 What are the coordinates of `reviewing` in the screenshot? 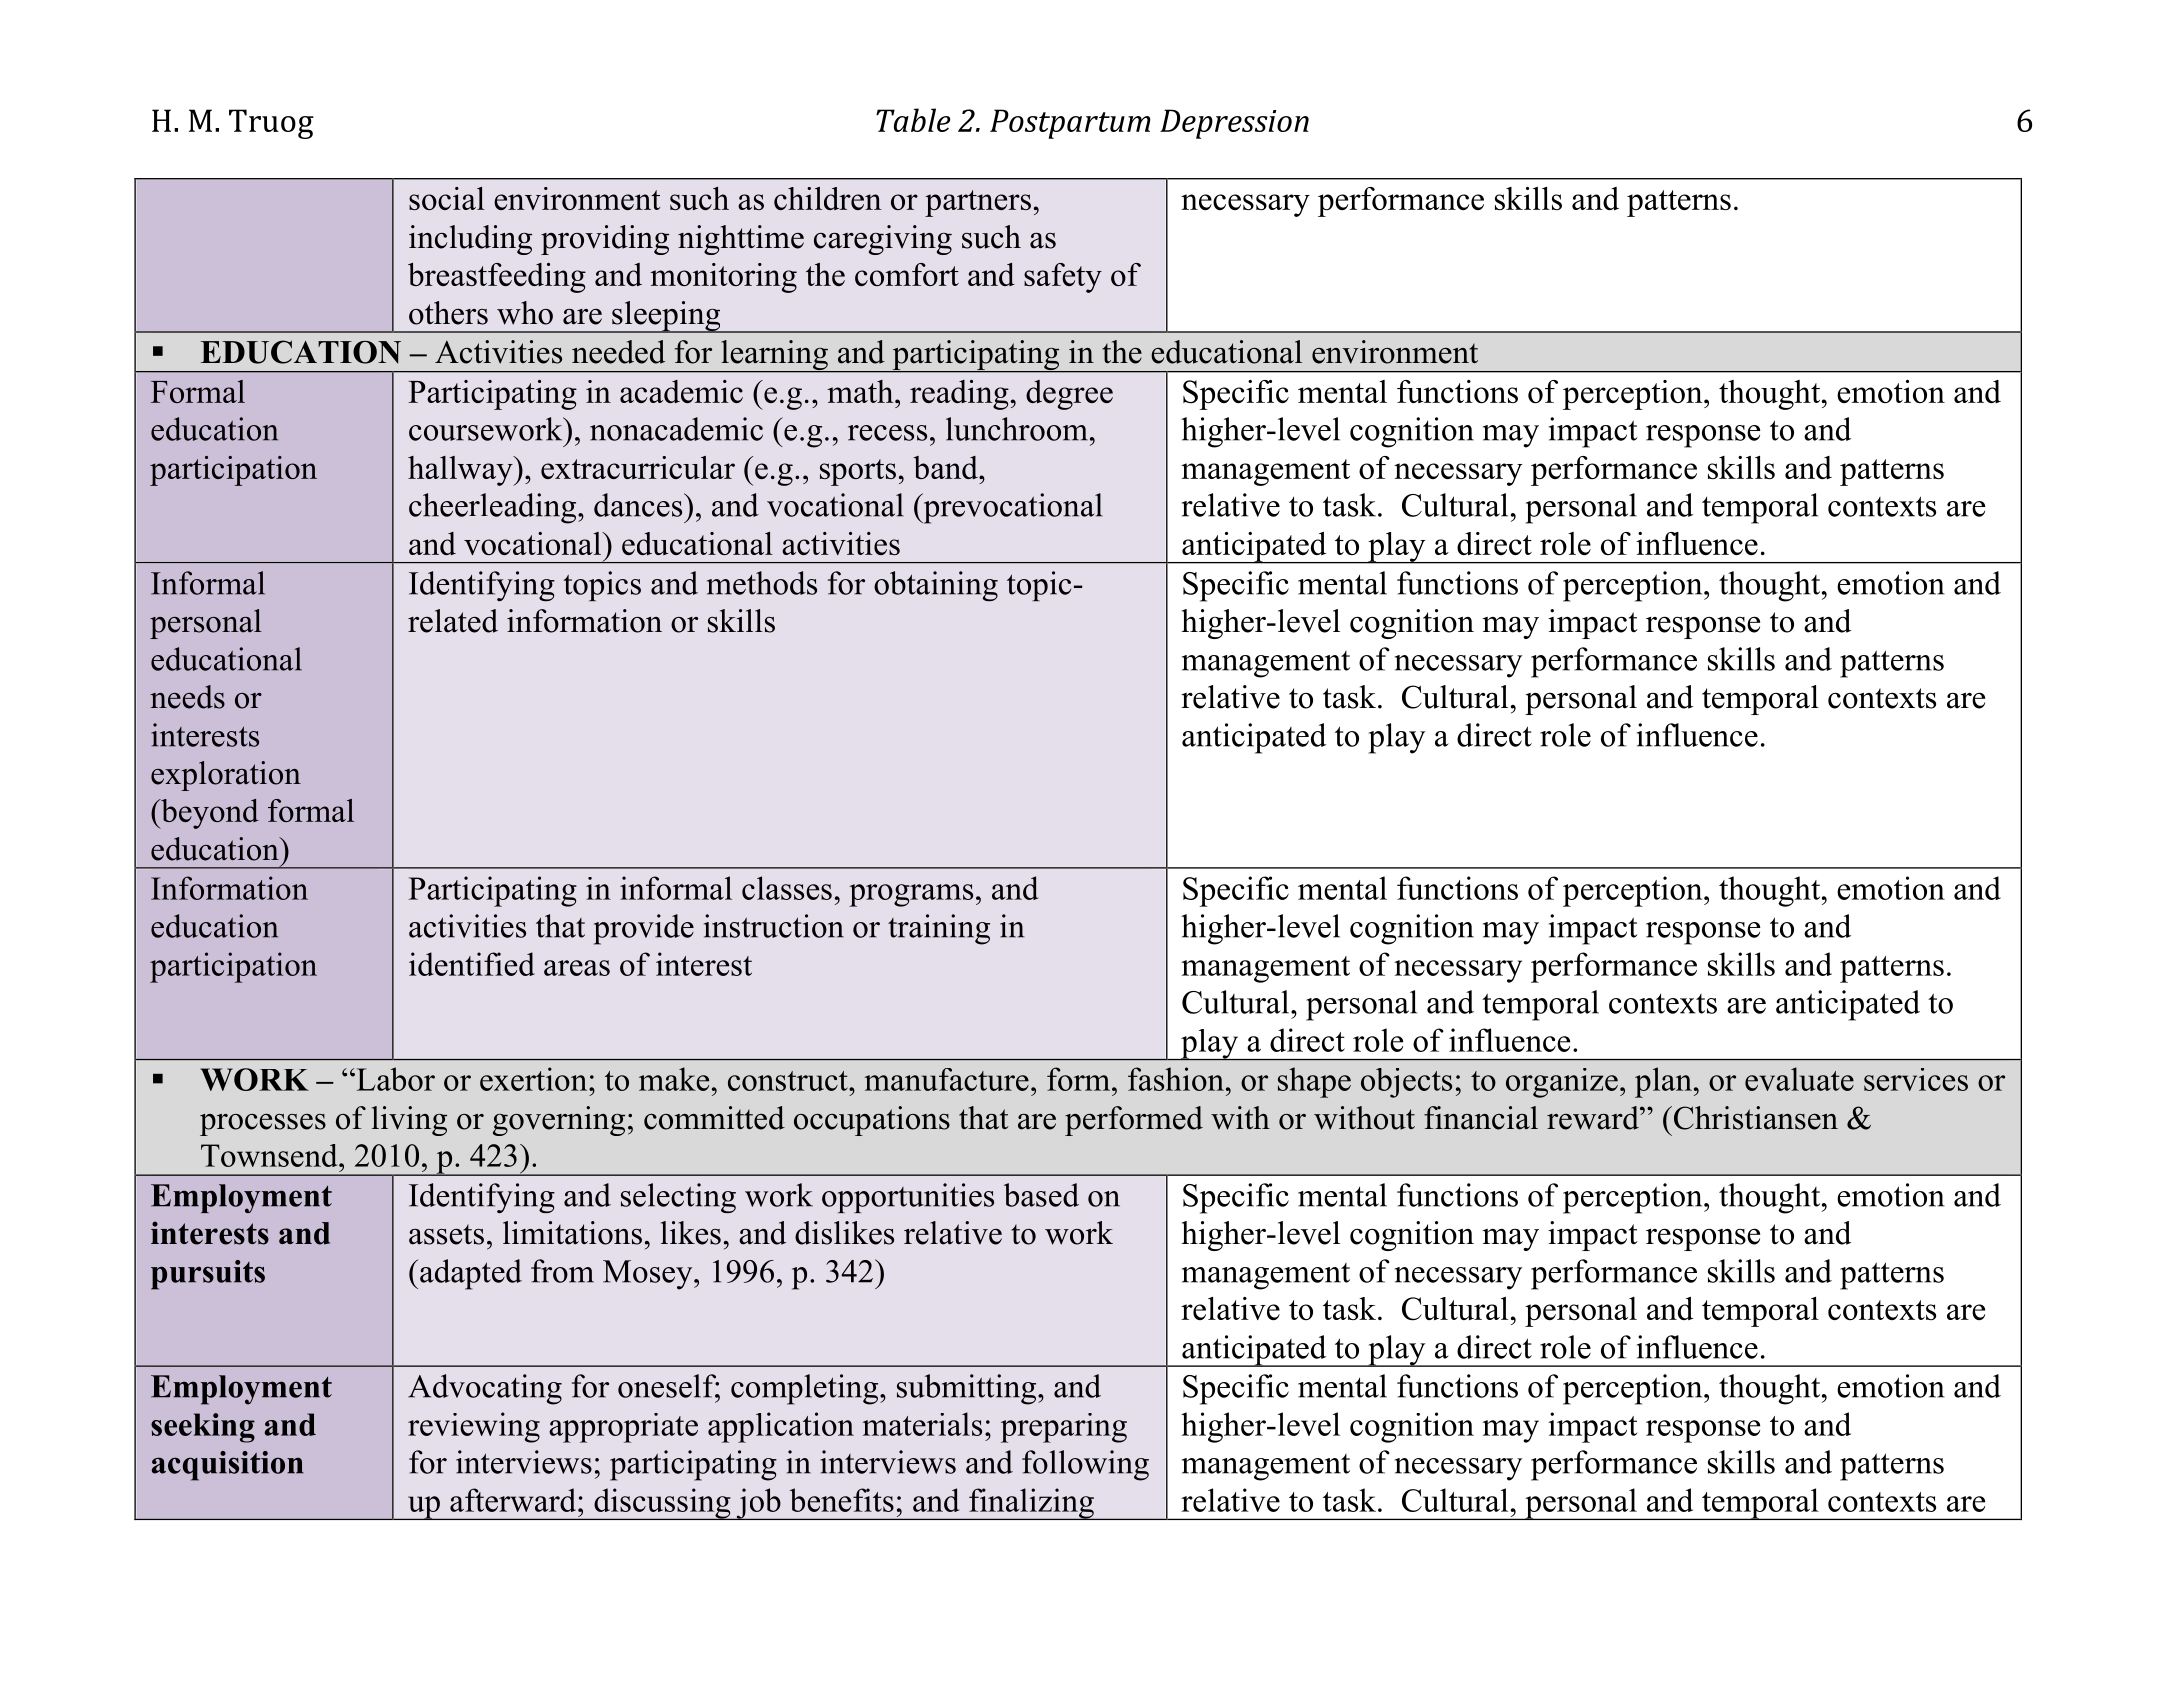 It's located at (474, 1427).
